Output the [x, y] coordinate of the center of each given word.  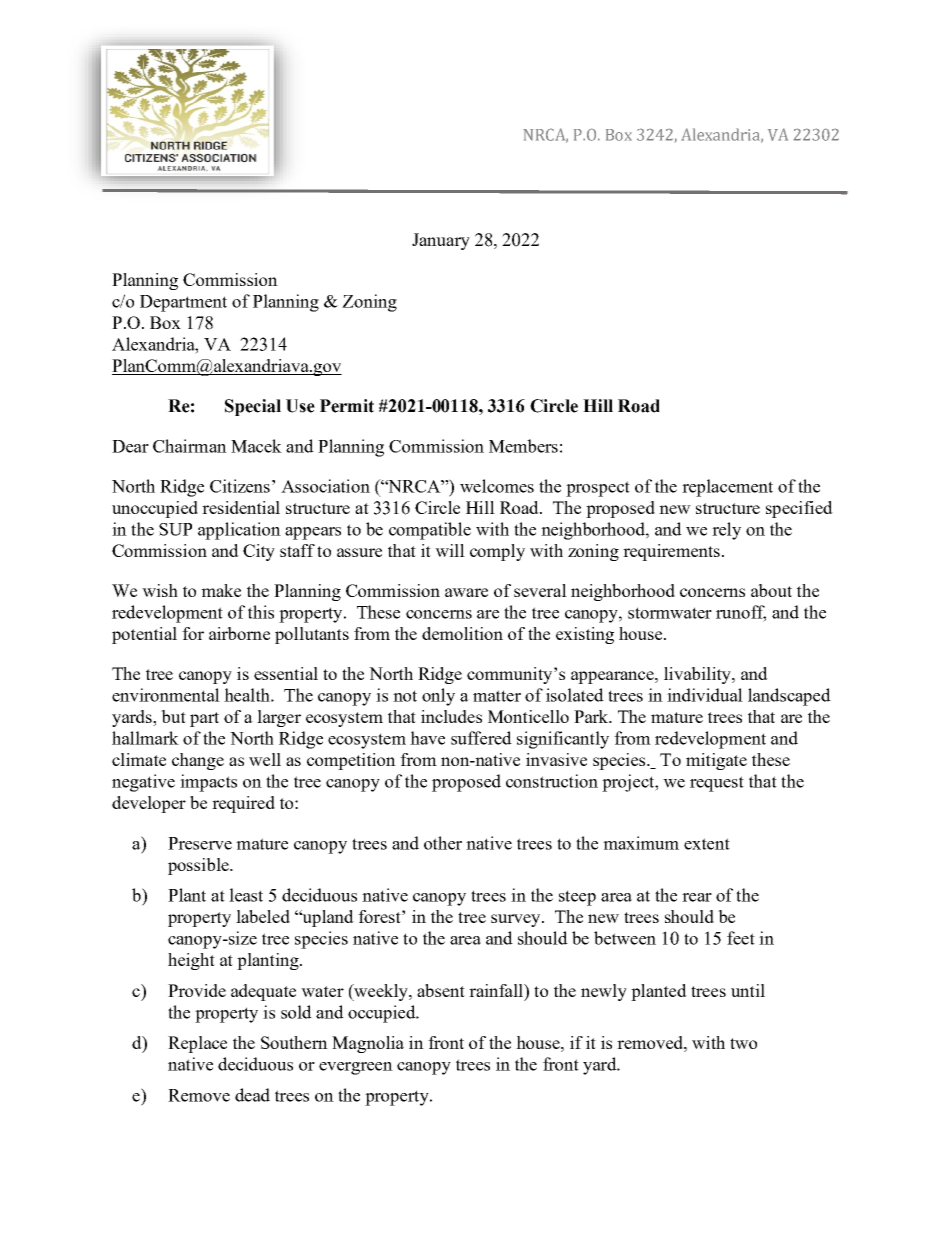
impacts [208, 783]
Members [523, 446]
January [441, 241]
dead [252, 1095]
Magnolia [368, 1044]
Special [253, 407]
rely [726, 531]
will [450, 550]
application [239, 531]
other [443, 843]
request [717, 784]
